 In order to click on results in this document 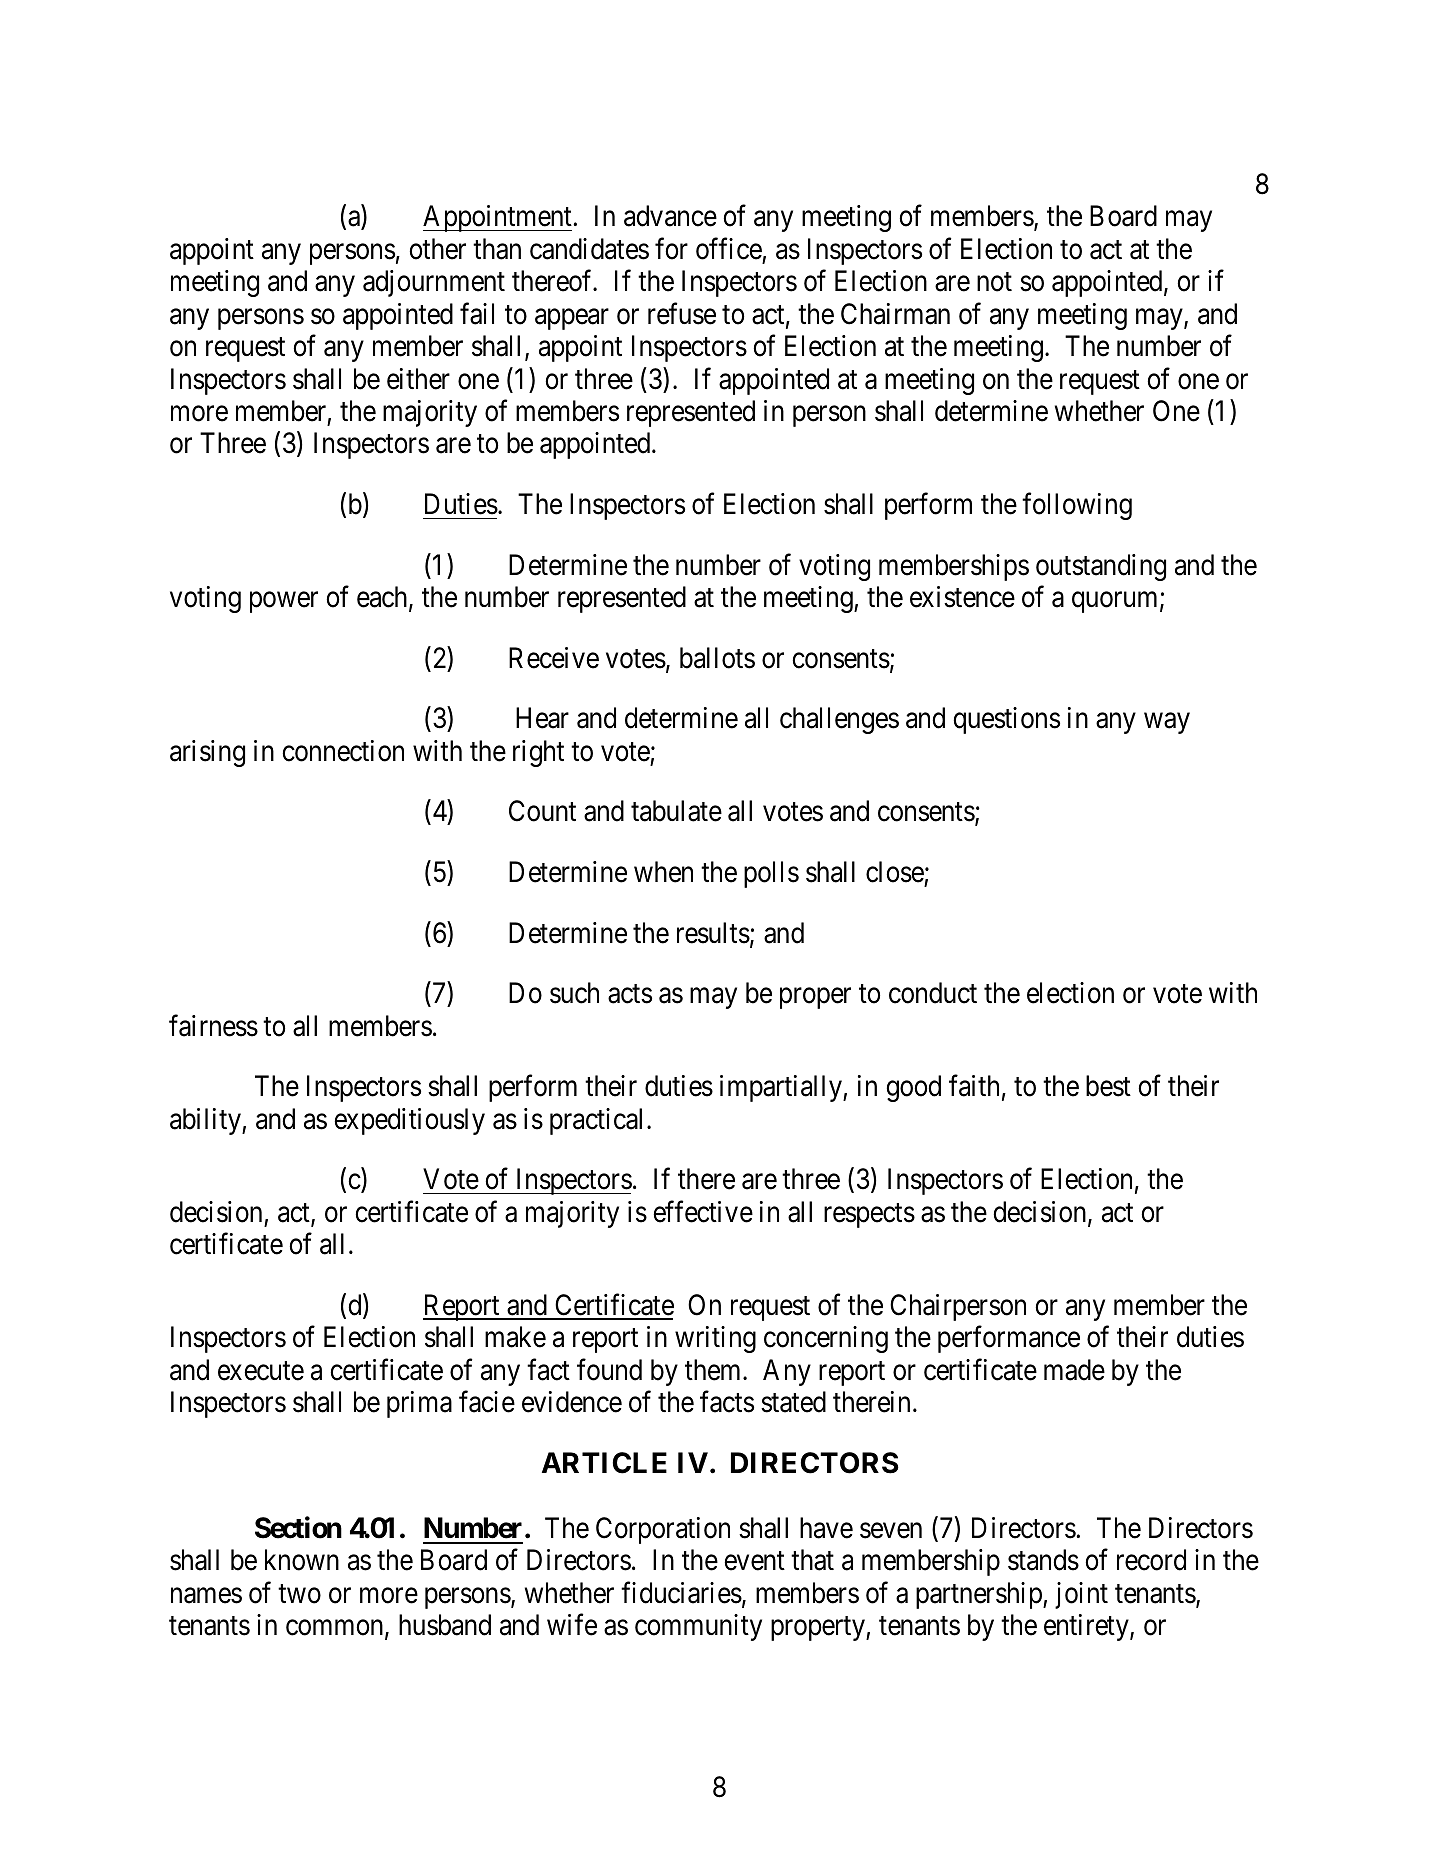, I will do `click(713, 933)`.
